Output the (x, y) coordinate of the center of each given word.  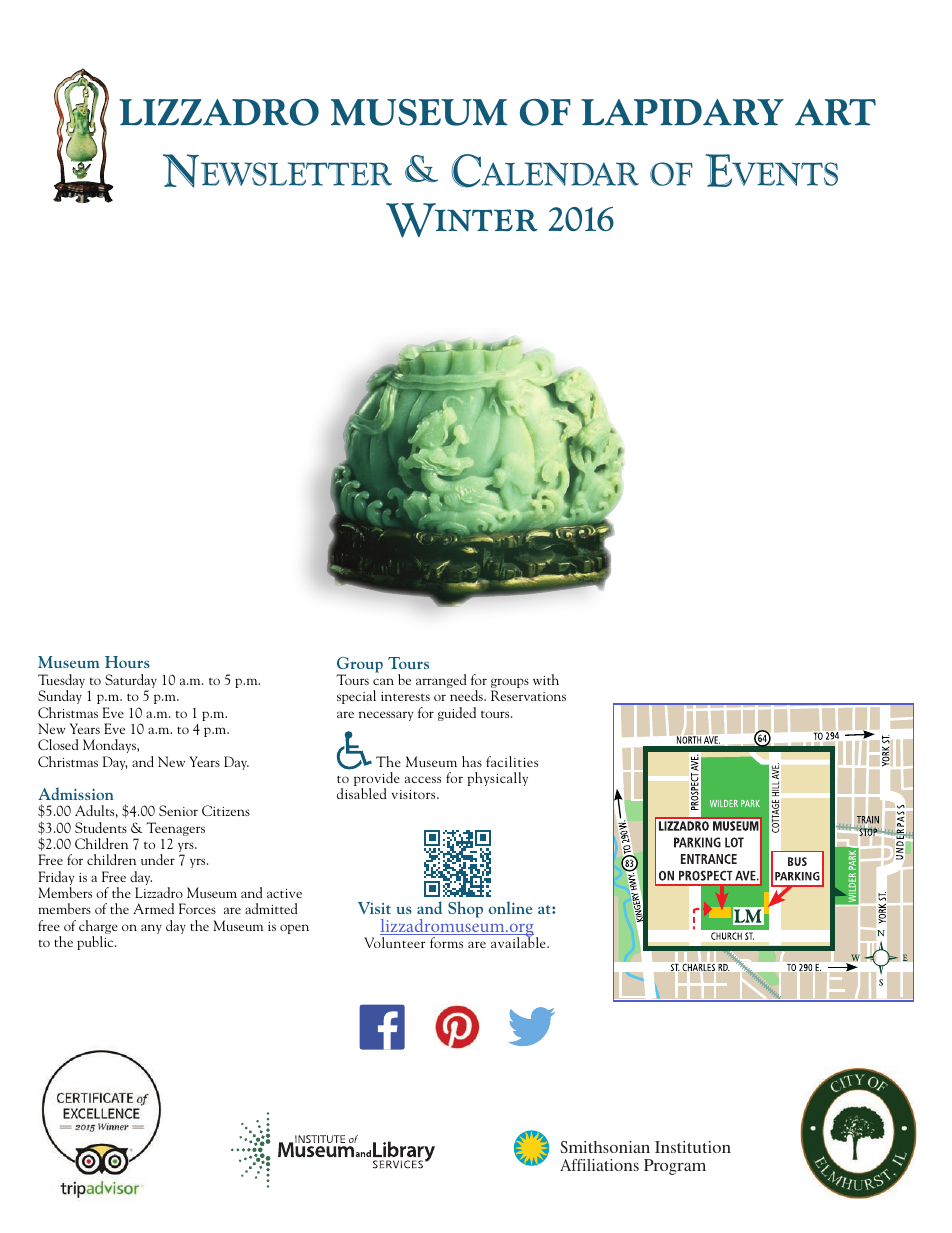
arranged (441, 681)
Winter (462, 220)
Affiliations (599, 1165)
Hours (127, 662)
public (96, 943)
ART (835, 112)
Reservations (528, 695)
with (546, 679)
